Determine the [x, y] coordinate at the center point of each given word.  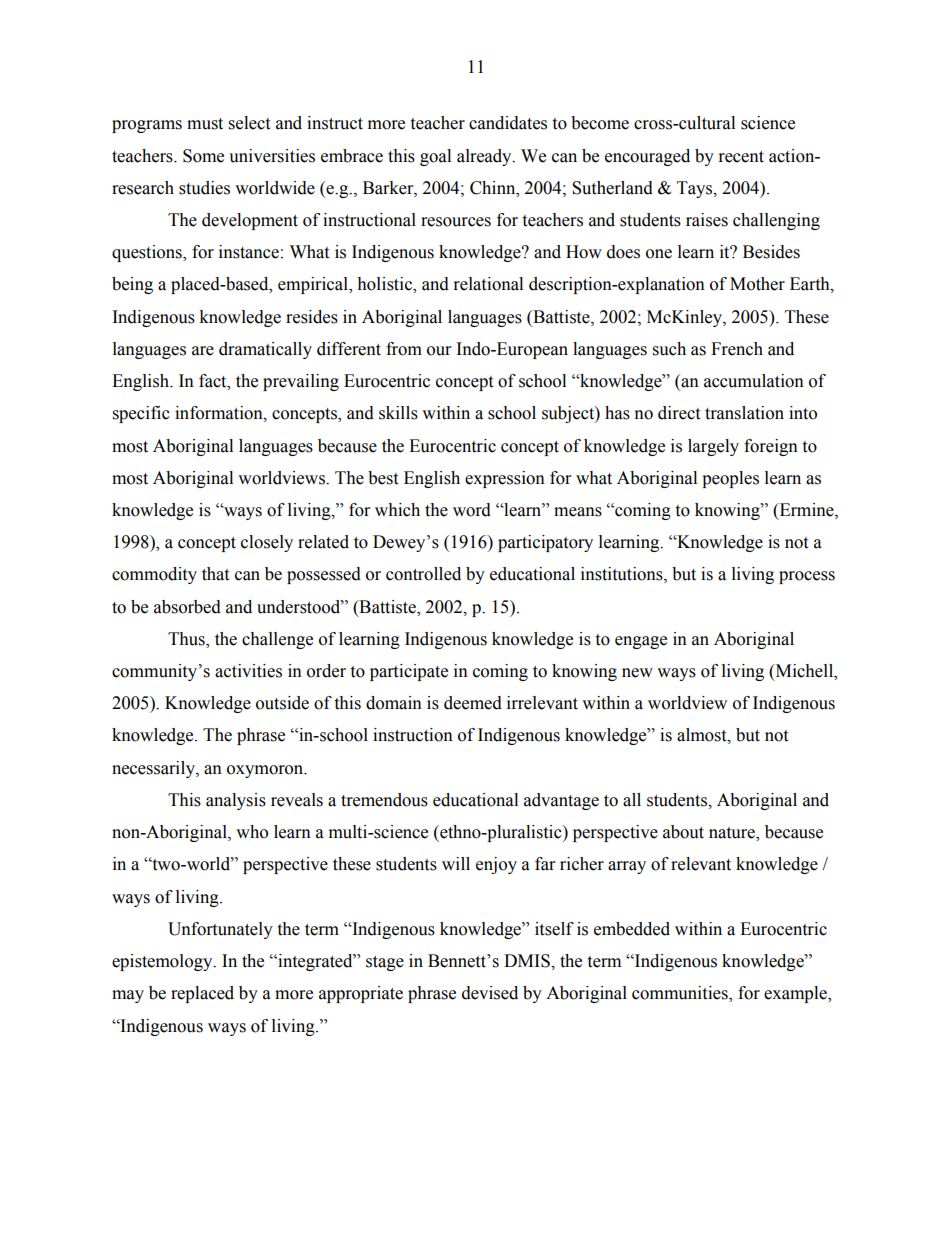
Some [203, 156]
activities [248, 671]
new [637, 673]
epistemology [163, 962]
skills [398, 413]
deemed [473, 703]
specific [141, 414]
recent [741, 157]
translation [744, 413]
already [485, 157]
